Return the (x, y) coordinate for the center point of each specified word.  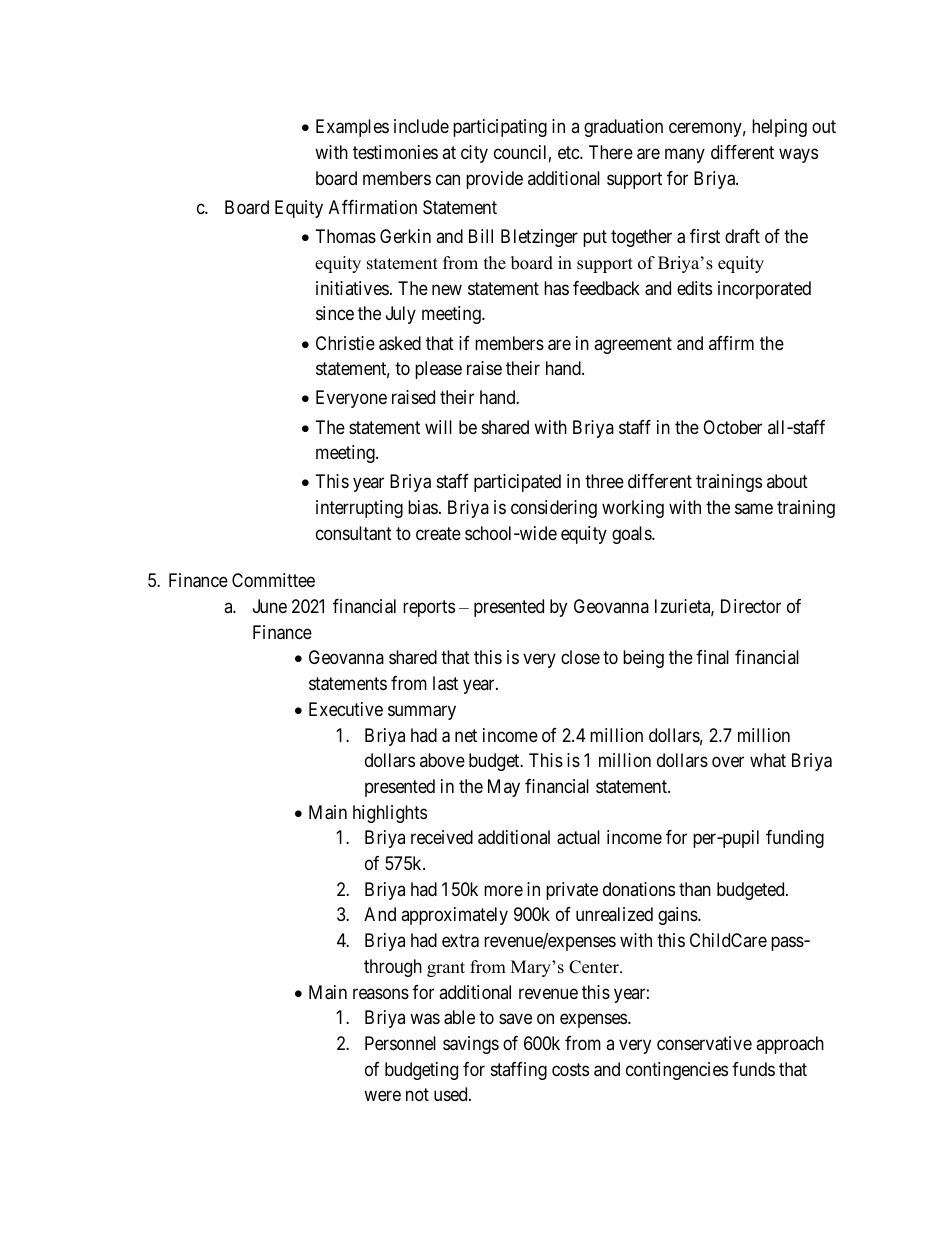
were (382, 1096)
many (685, 156)
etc (569, 152)
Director (751, 606)
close (580, 657)
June (270, 606)
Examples (352, 128)
